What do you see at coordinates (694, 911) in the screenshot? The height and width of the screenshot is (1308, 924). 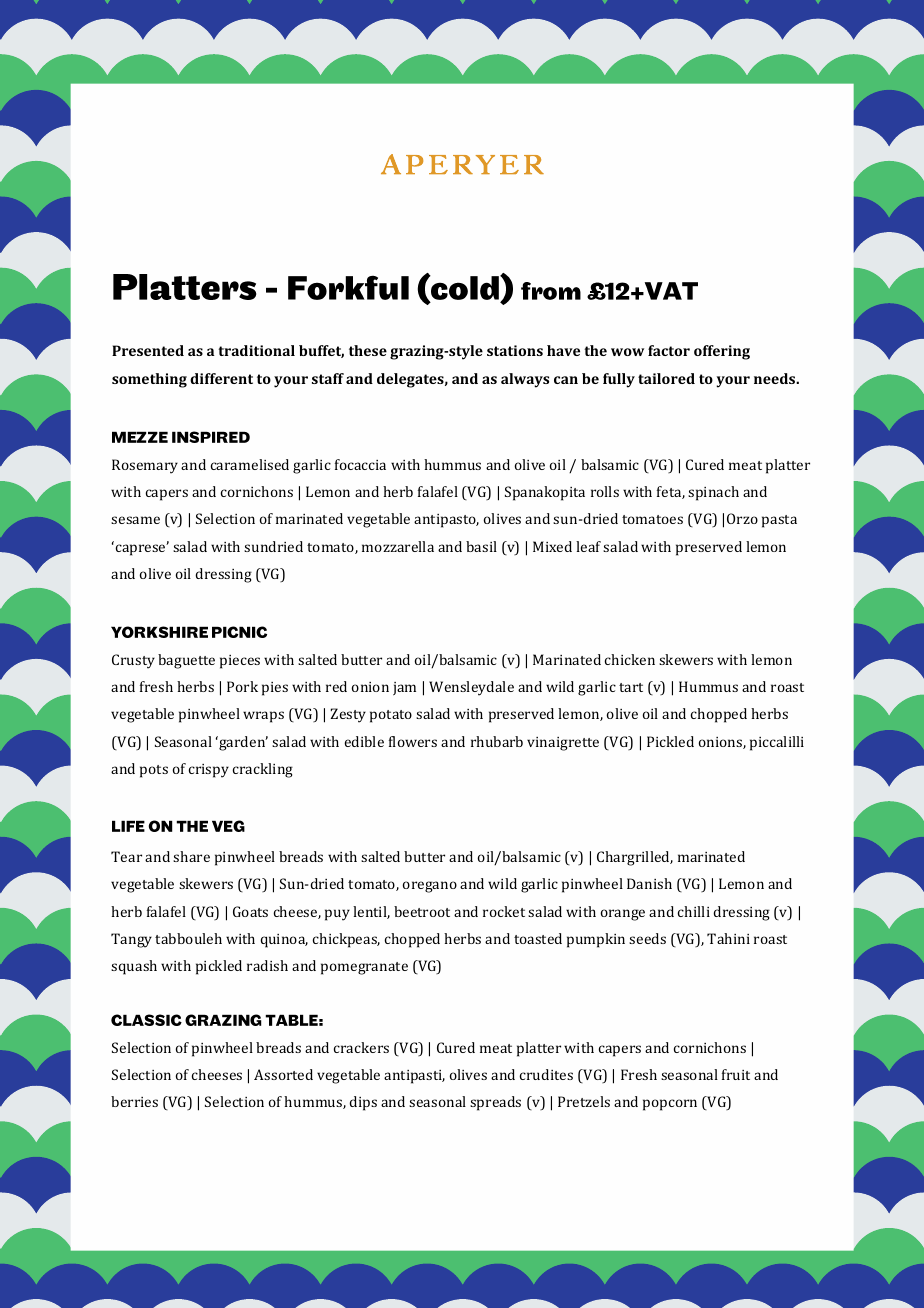 I see `chilli` at bounding box center [694, 911].
